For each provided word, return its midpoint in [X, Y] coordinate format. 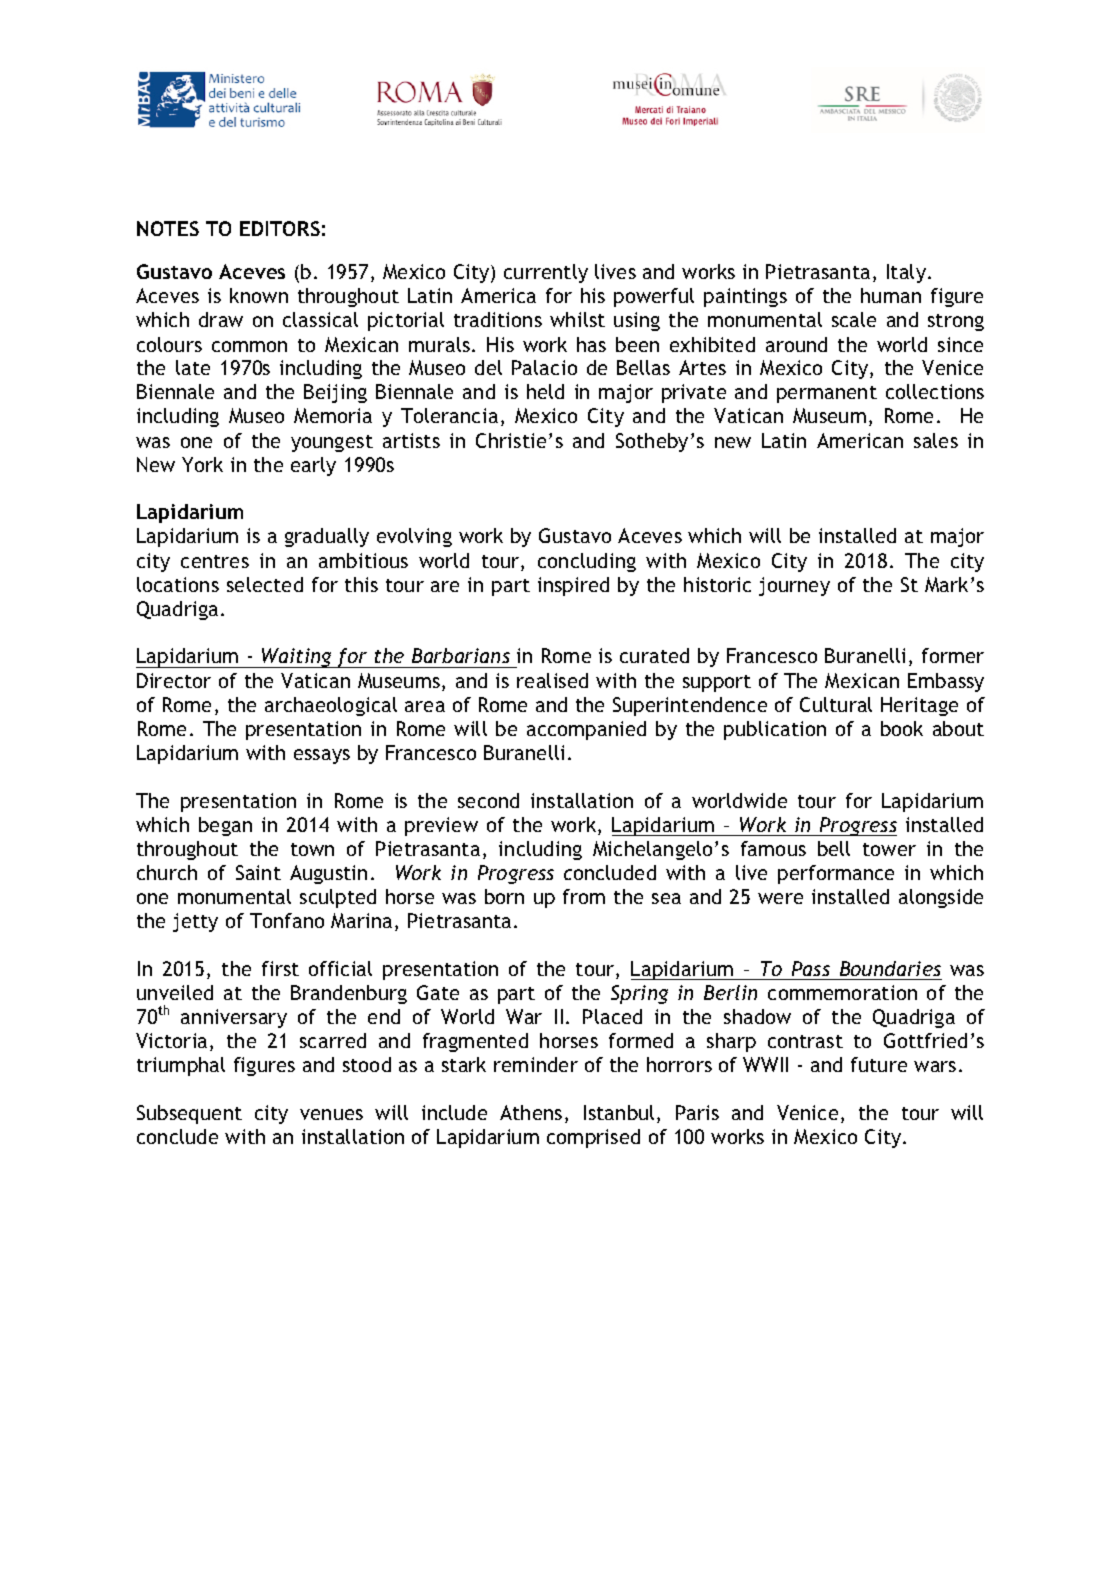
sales [936, 440]
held [545, 391]
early [313, 466]
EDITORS [280, 228]
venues [331, 1114]
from [584, 896]
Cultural [836, 704]
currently [546, 273]
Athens [531, 1112]
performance [836, 874]
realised [552, 680]
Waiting [297, 658]
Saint [258, 872]
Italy [906, 273]
